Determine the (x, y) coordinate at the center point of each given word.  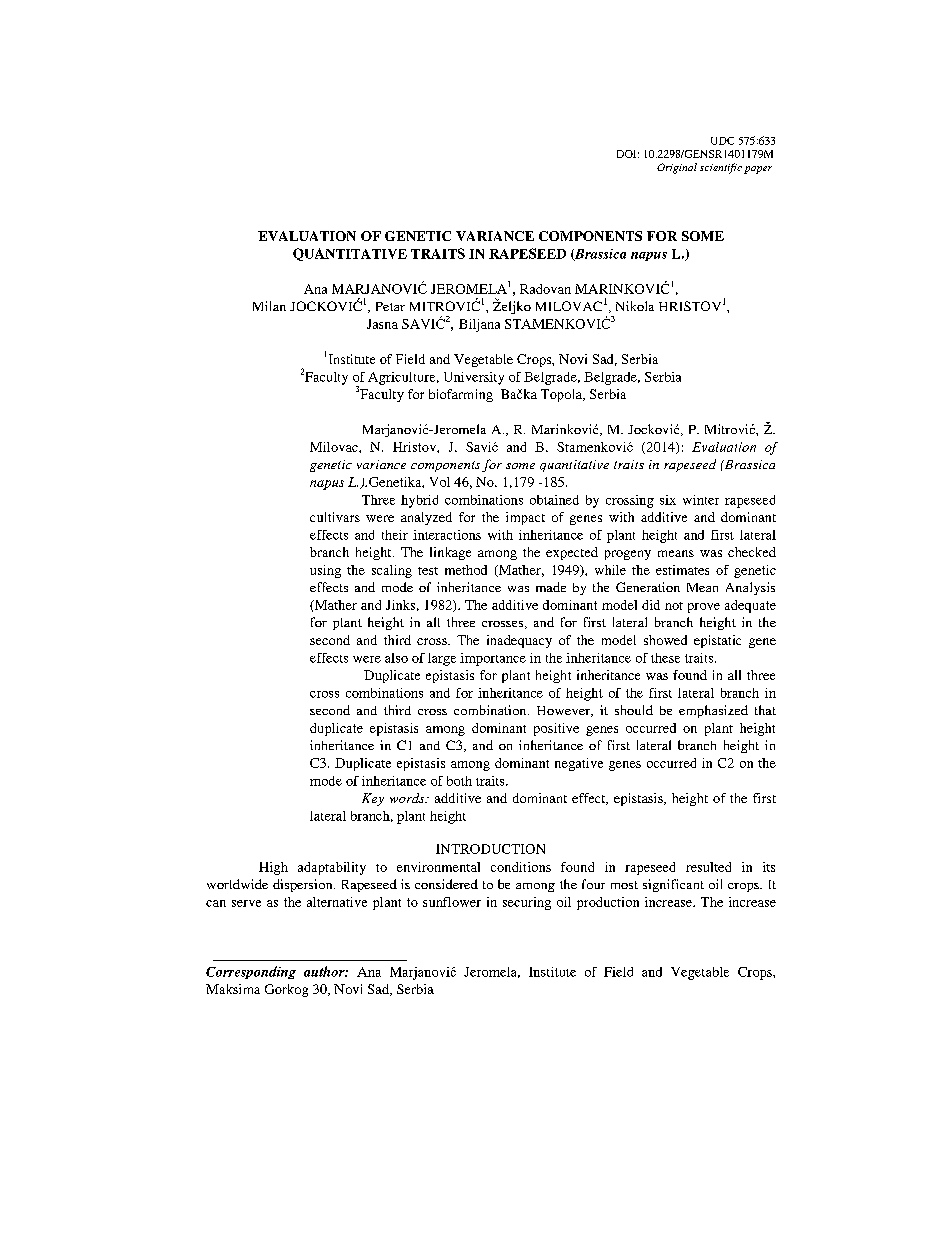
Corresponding (251, 972)
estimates (682, 570)
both (459, 781)
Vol (440, 482)
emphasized (713, 711)
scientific (721, 168)
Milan (269, 306)
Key (373, 799)
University (474, 378)
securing (527, 903)
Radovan (545, 289)
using (325, 571)
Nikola (635, 306)
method (466, 570)
